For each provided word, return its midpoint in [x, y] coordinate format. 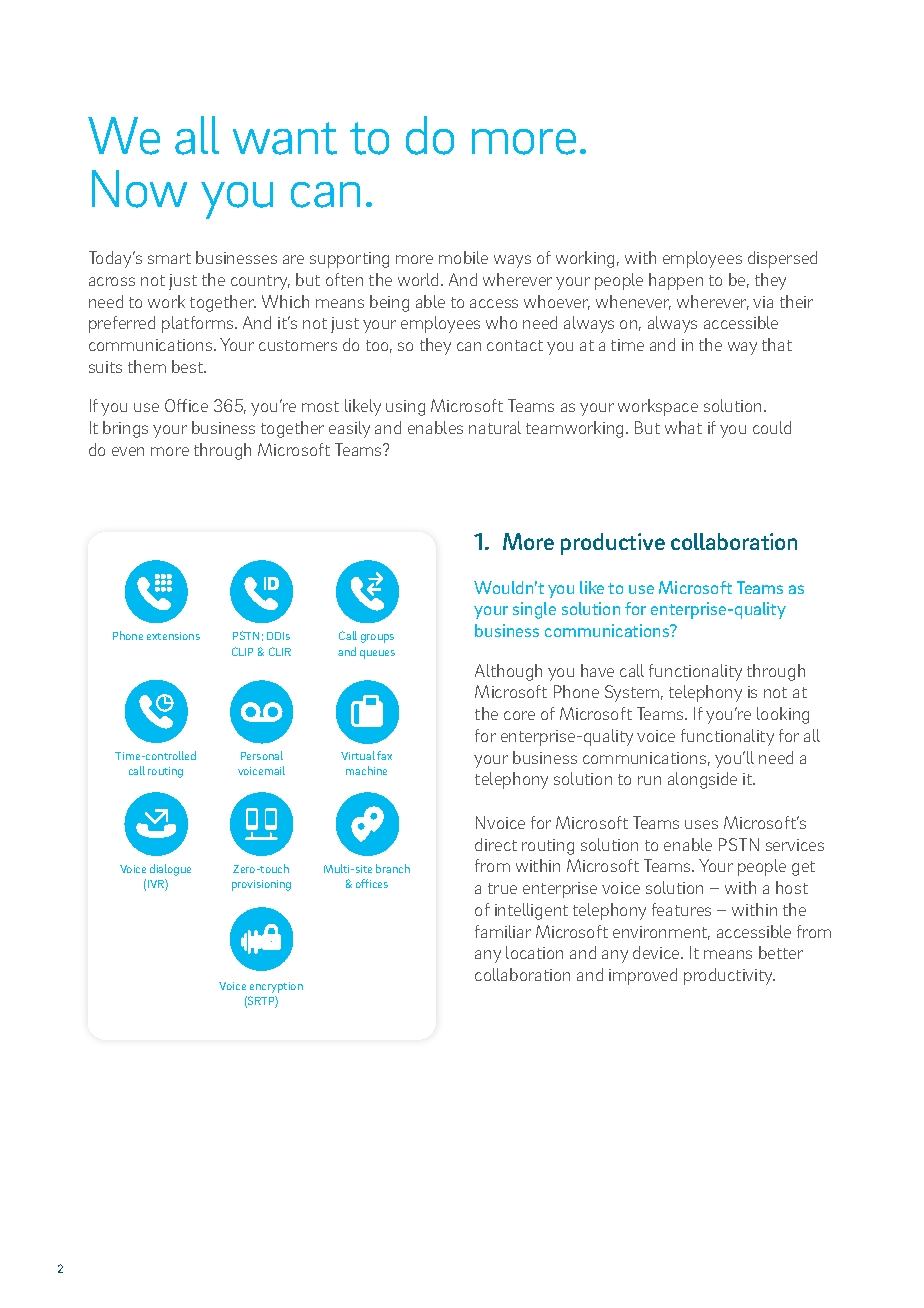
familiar [503, 931]
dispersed [782, 259]
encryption [276, 987]
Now [139, 189]
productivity [729, 976]
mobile [463, 257]
